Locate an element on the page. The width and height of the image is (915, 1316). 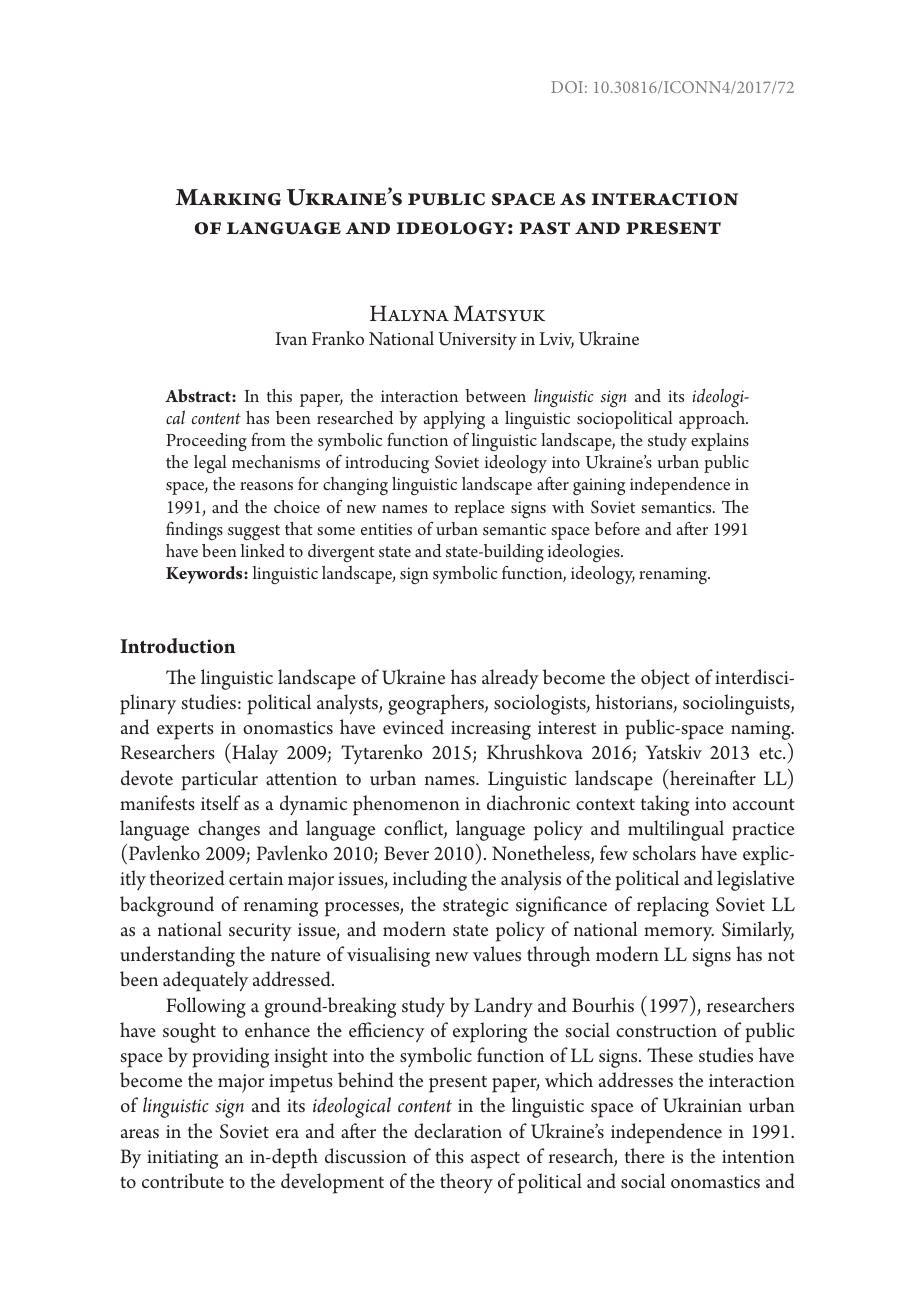
Marking is located at coordinates (228, 197).
